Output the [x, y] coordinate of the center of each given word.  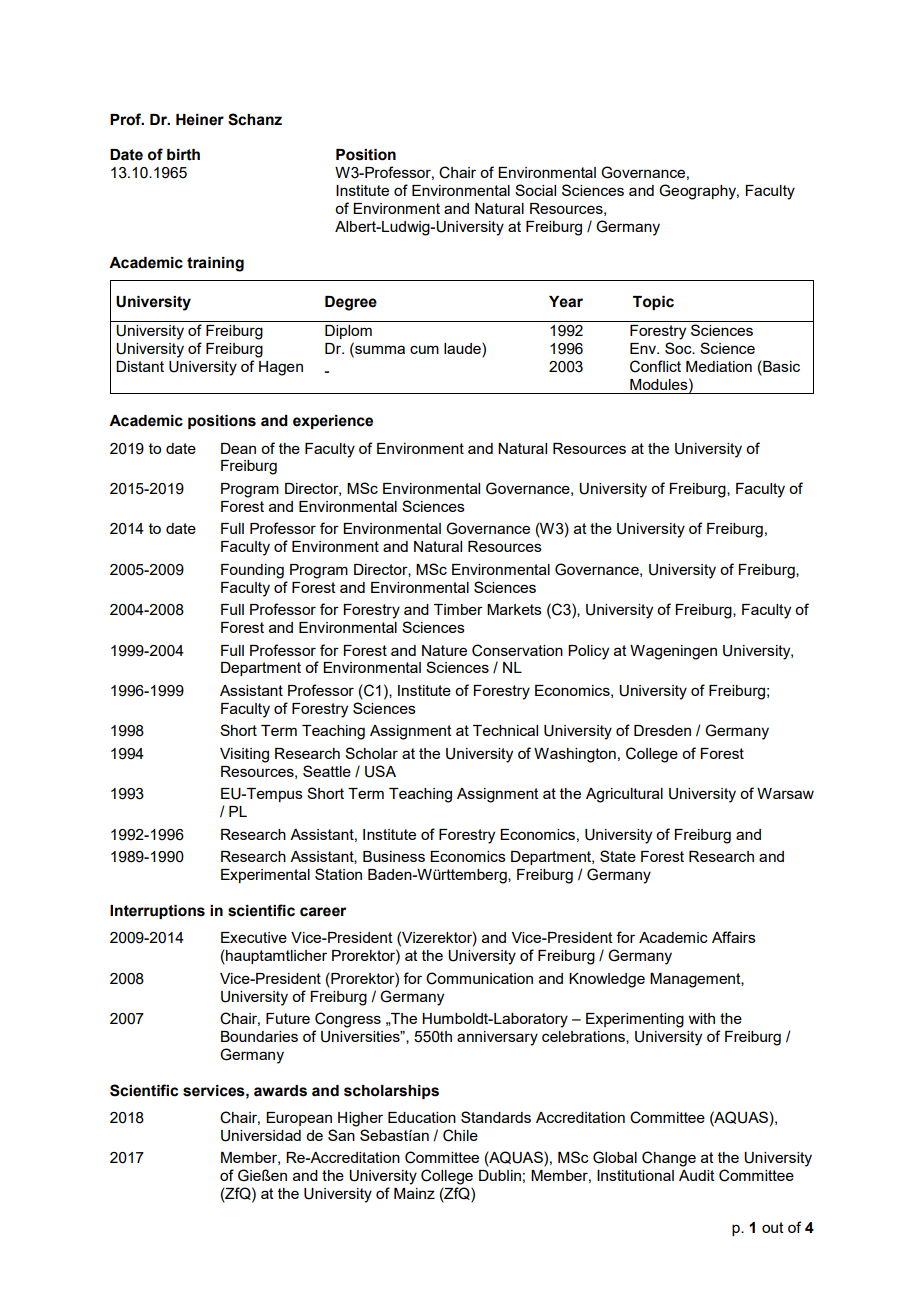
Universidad [261, 1136]
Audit [697, 1175]
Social [535, 190]
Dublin [500, 1175]
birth [183, 155]
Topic [653, 303]
